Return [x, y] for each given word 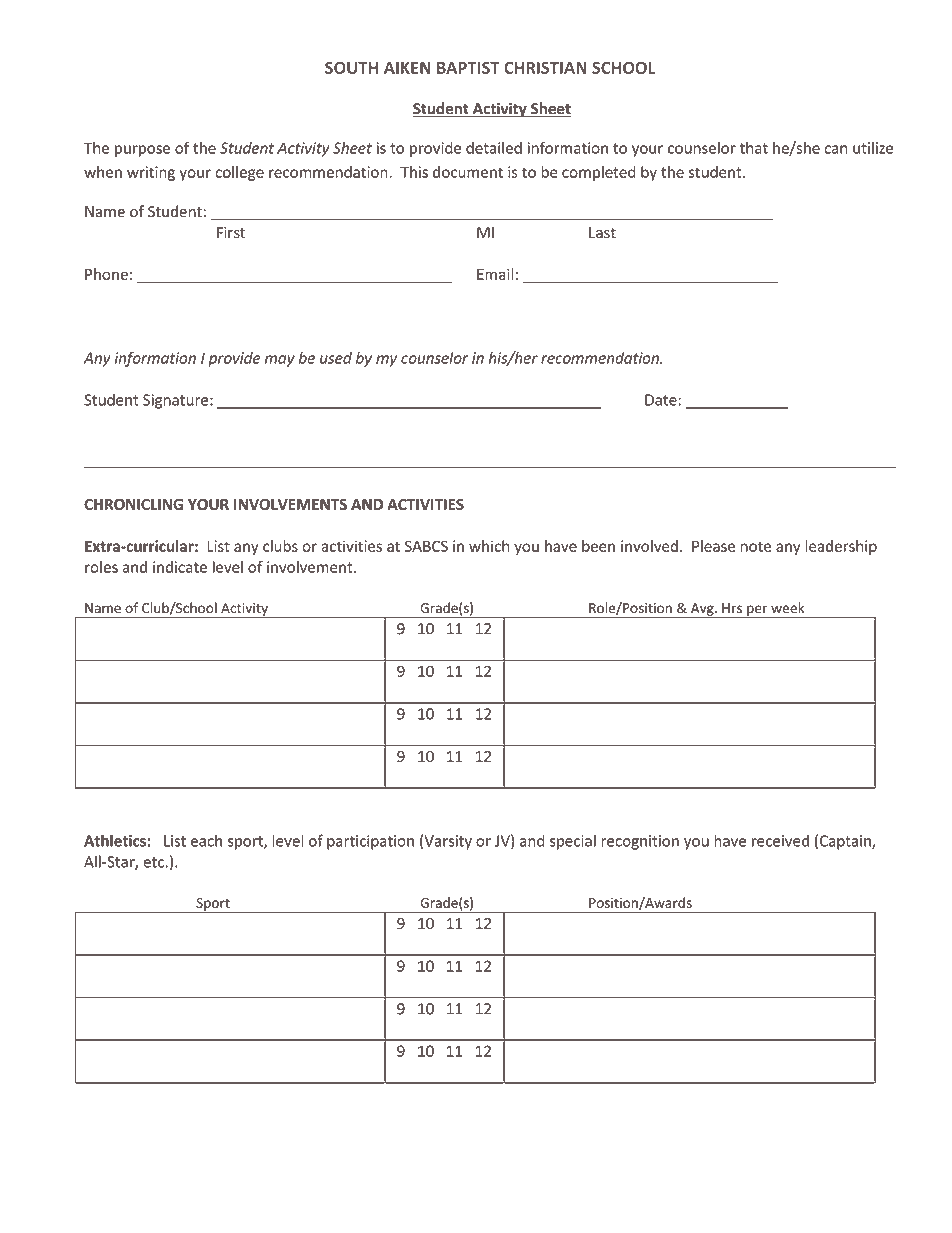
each [206, 840]
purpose [142, 151]
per [757, 611]
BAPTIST [468, 68]
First [231, 233]
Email [495, 274]
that [754, 148]
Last [602, 233]
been [598, 546]
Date [662, 400]
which [489, 546]
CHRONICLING [133, 504]
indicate [180, 567]
